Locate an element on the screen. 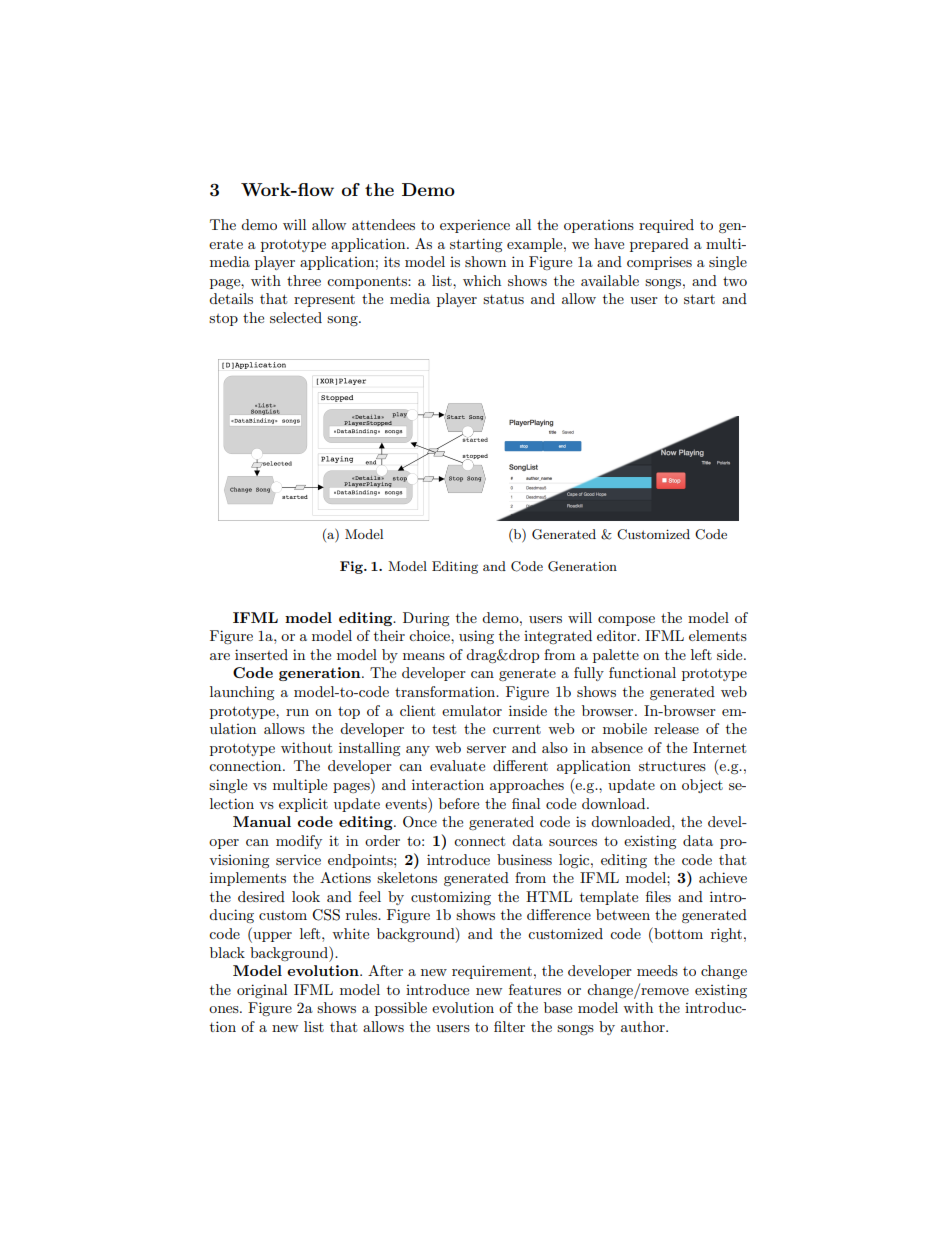 This screenshot has height=1233, width=952. three is located at coordinates (304, 280).
